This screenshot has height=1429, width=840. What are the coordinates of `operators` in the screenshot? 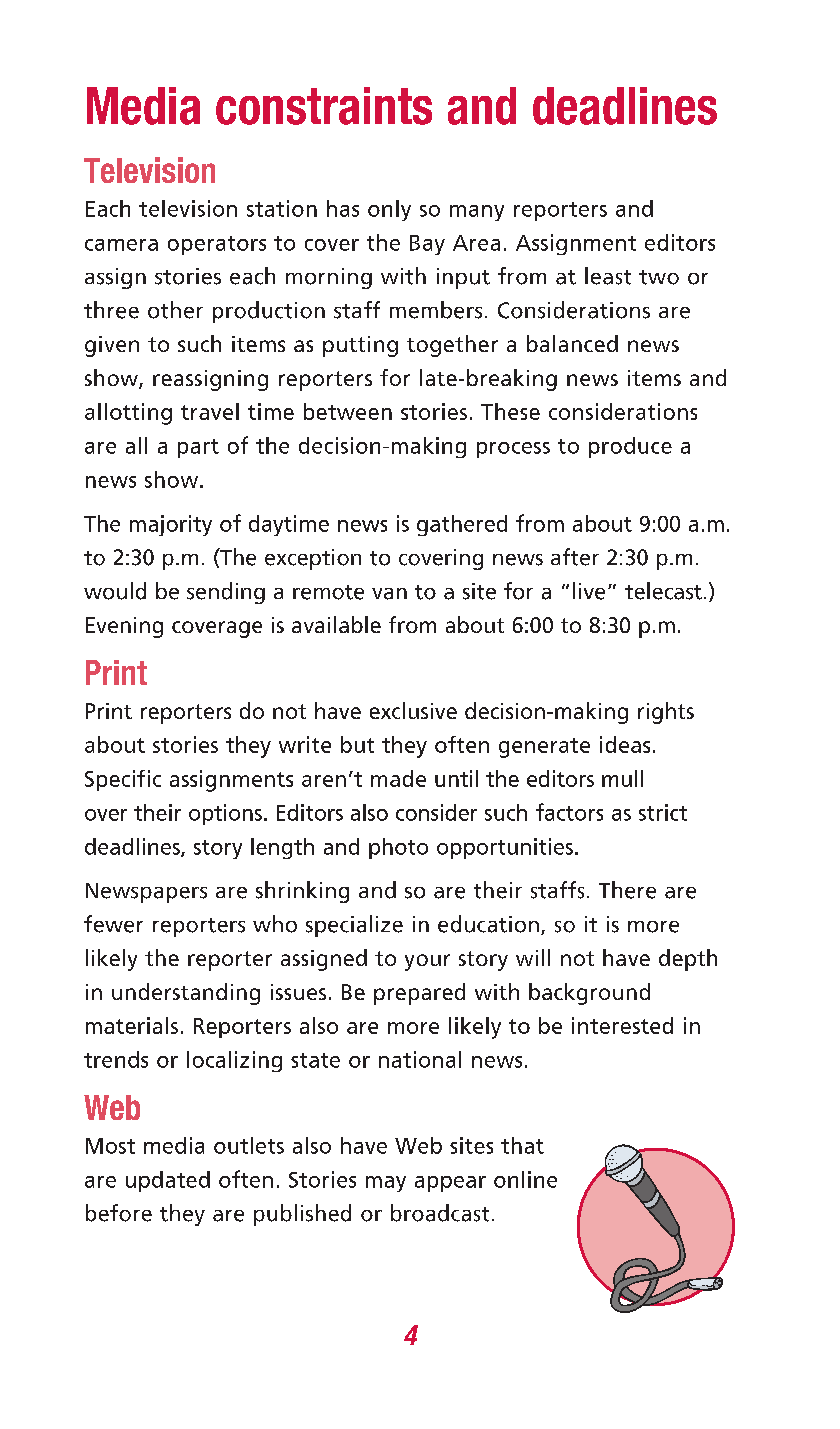 It's located at (217, 245).
